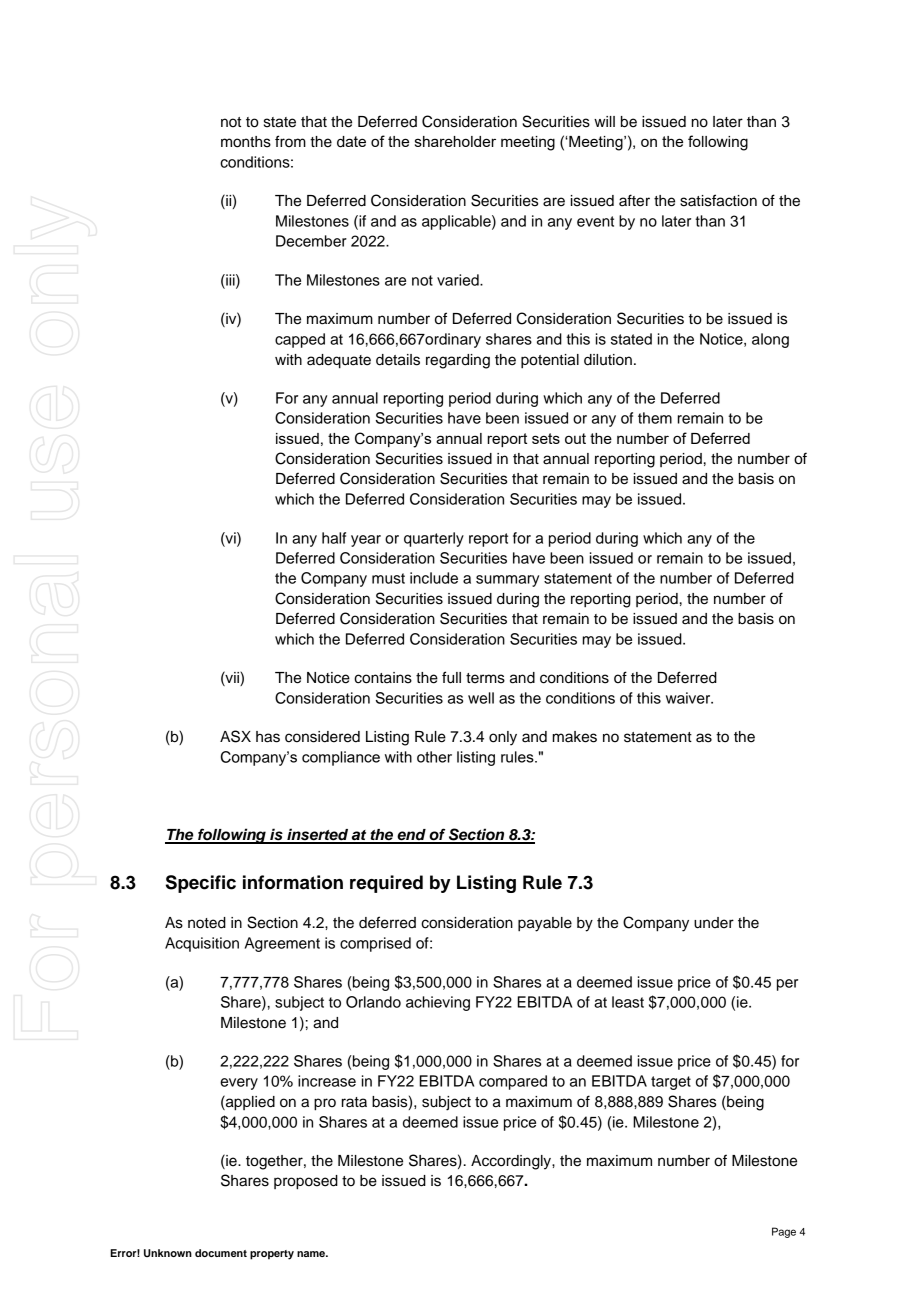  What do you see at coordinates (221, 1253) in the screenshot?
I see `document` at bounding box center [221, 1253].
